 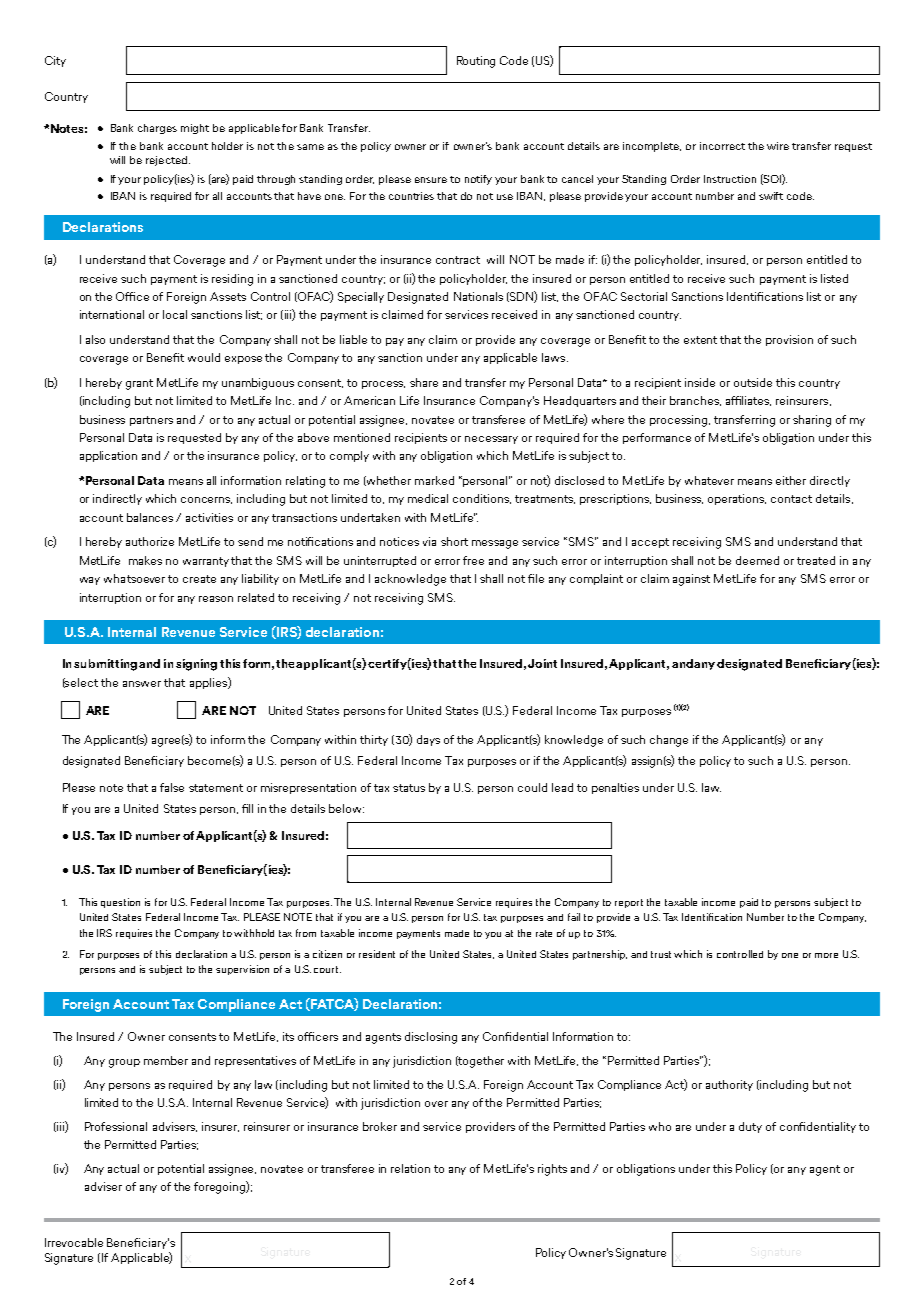 I want to click on charges, so click(x=157, y=129).
